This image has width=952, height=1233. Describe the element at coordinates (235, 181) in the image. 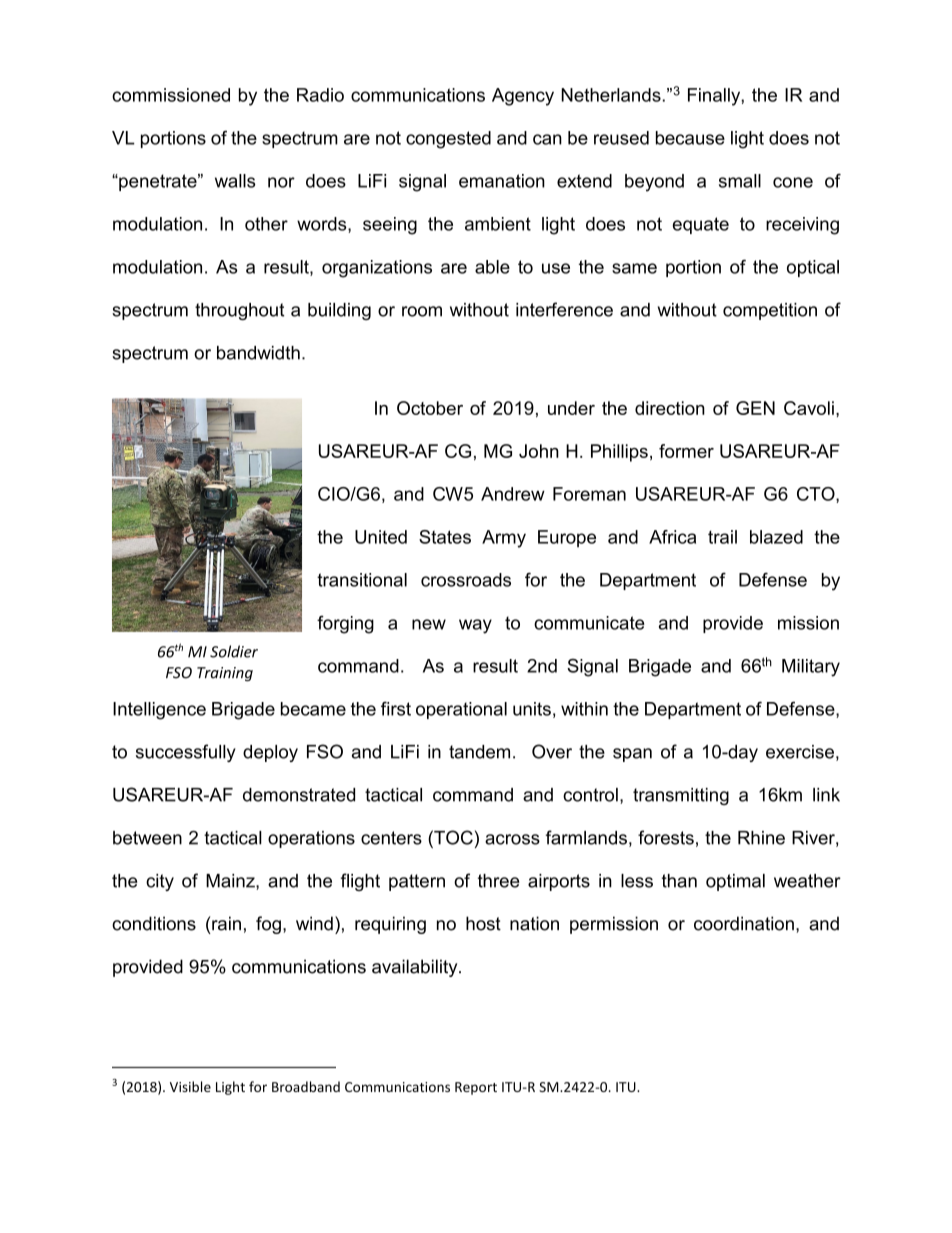

I see `walls` at that location.
